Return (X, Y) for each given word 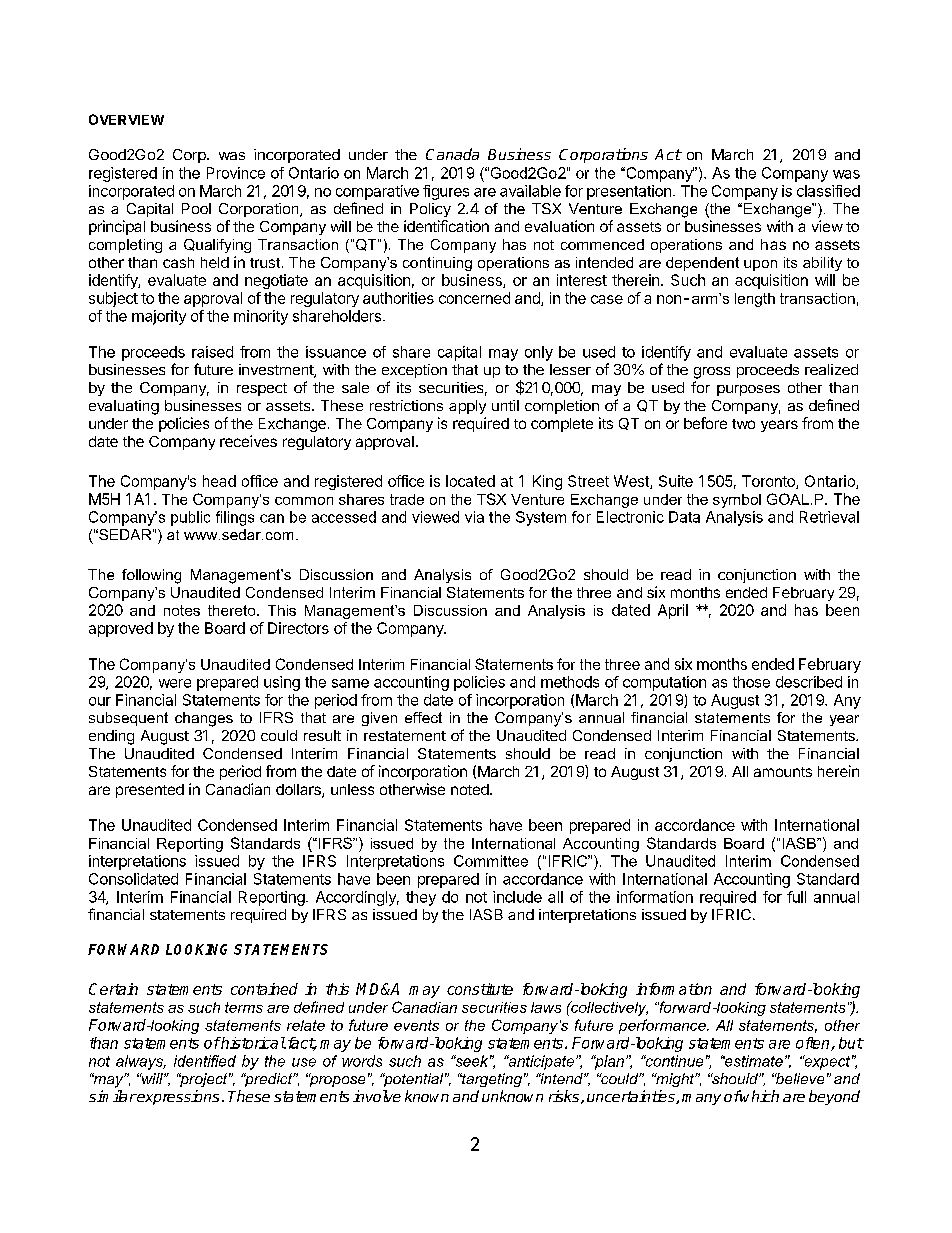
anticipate (541, 1062)
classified (828, 191)
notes (182, 610)
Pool (196, 208)
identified (205, 1061)
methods (570, 682)
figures (446, 192)
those (751, 682)
